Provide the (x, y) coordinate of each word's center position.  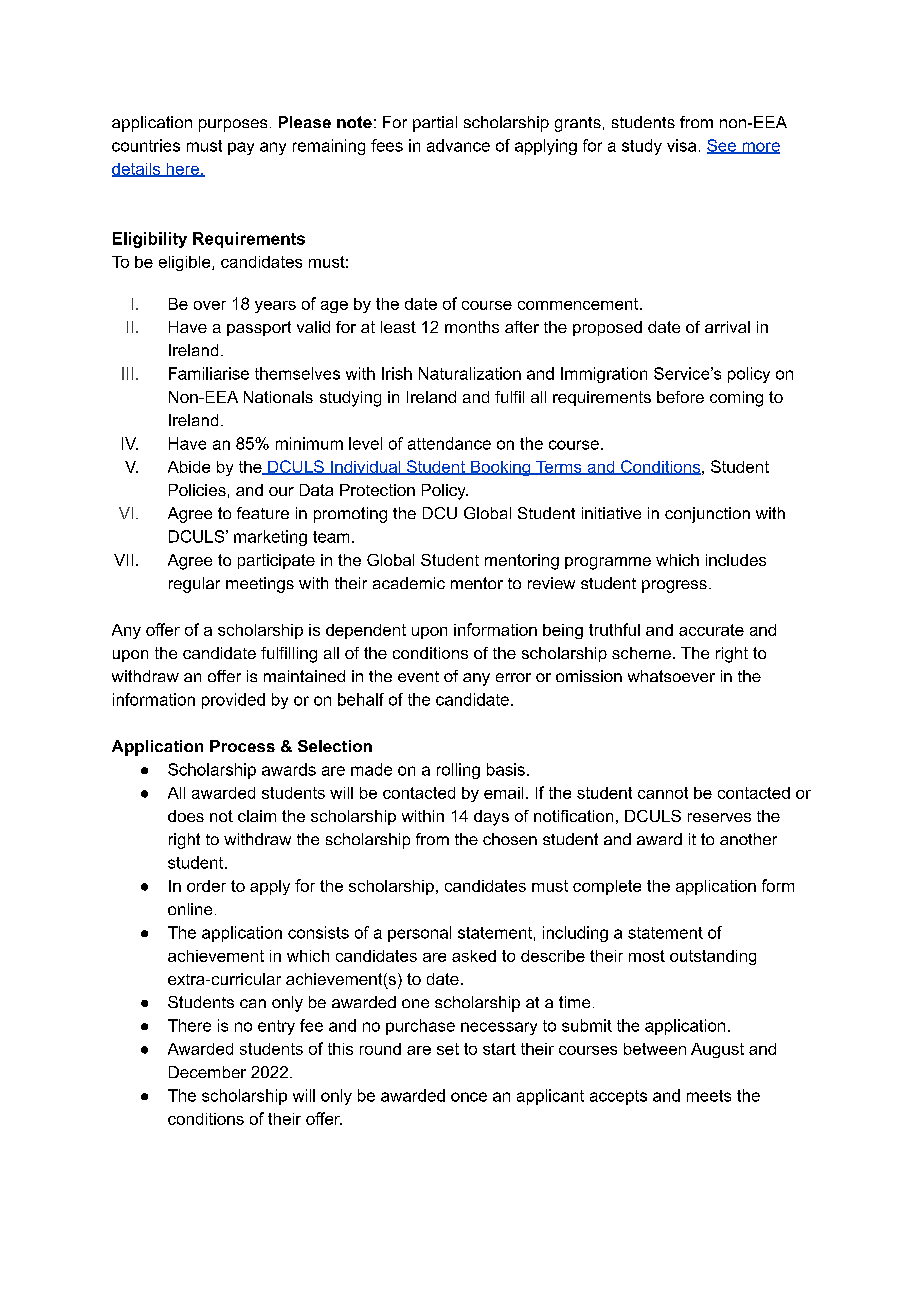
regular (194, 585)
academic (409, 583)
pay (241, 148)
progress (674, 586)
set (448, 1049)
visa (681, 145)
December (207, 1072)
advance (458, 145)
